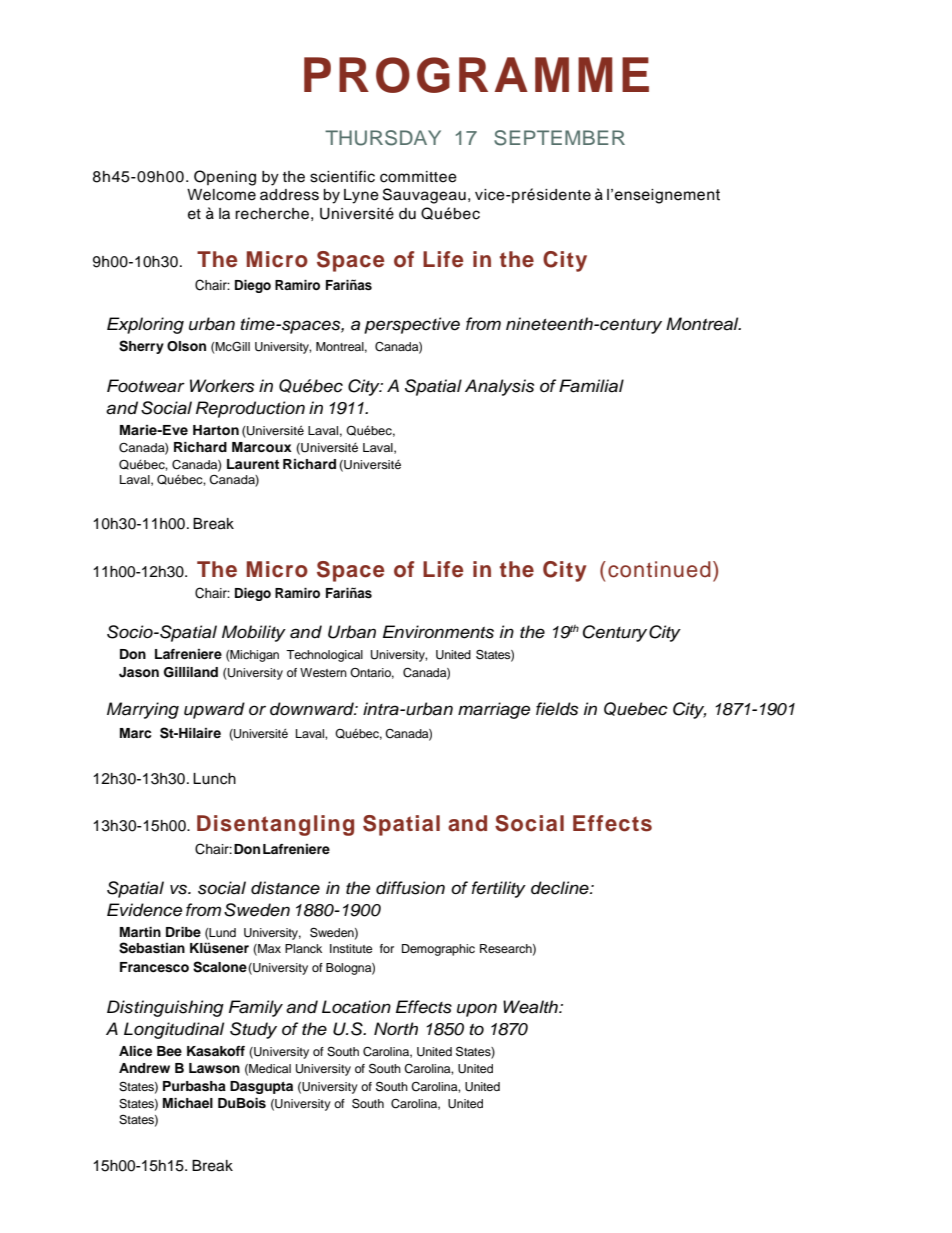  I want to click on Workers, so click(222, 386).
